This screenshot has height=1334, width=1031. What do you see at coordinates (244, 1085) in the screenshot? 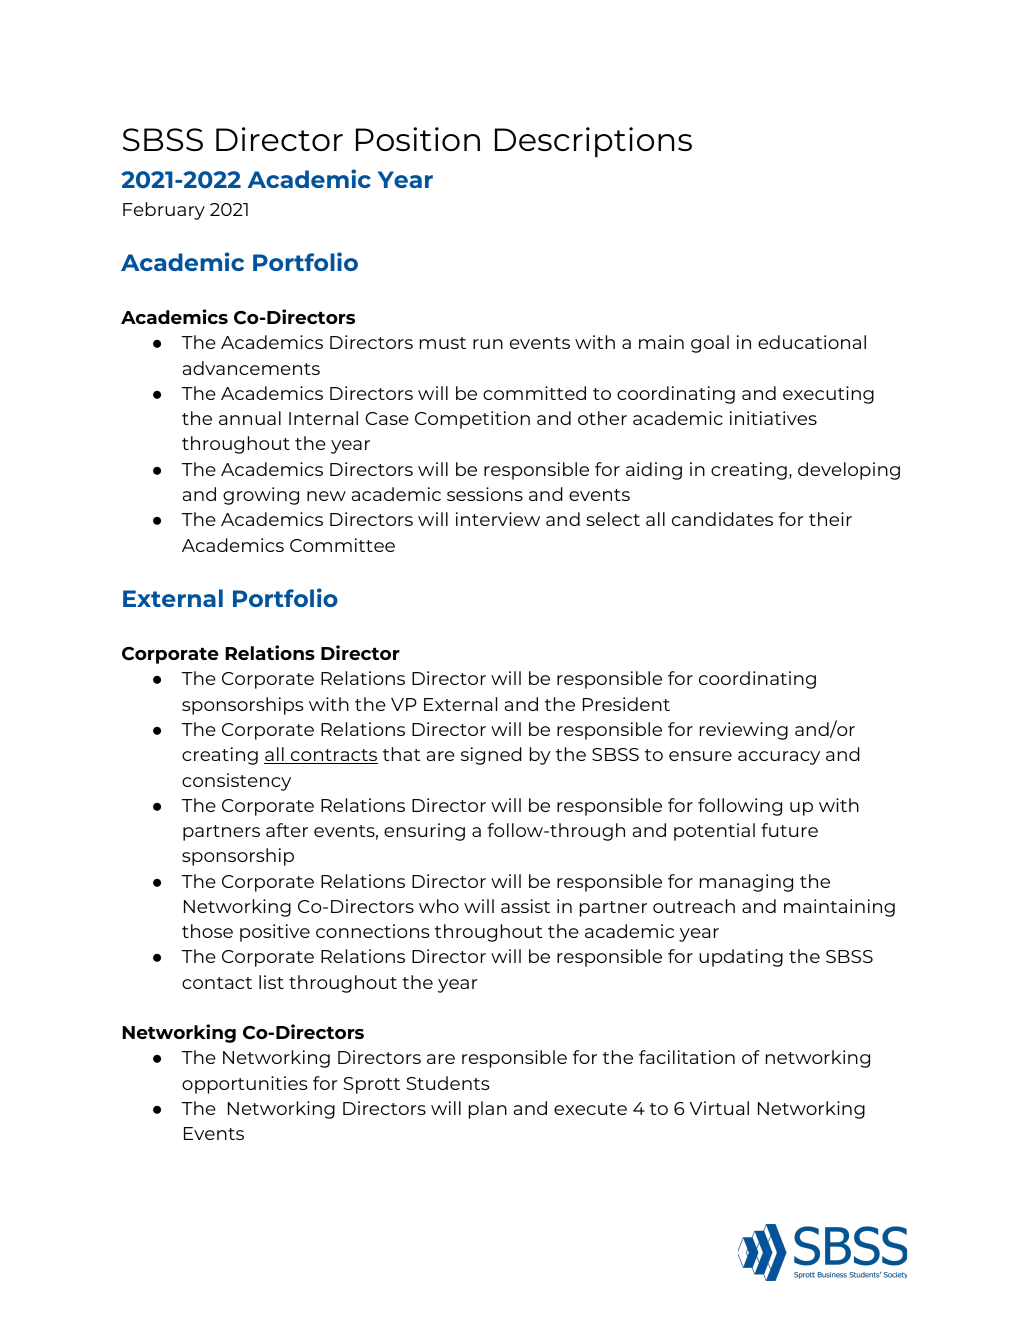
I see `opportunities` at bounding box center [244, 1085].
